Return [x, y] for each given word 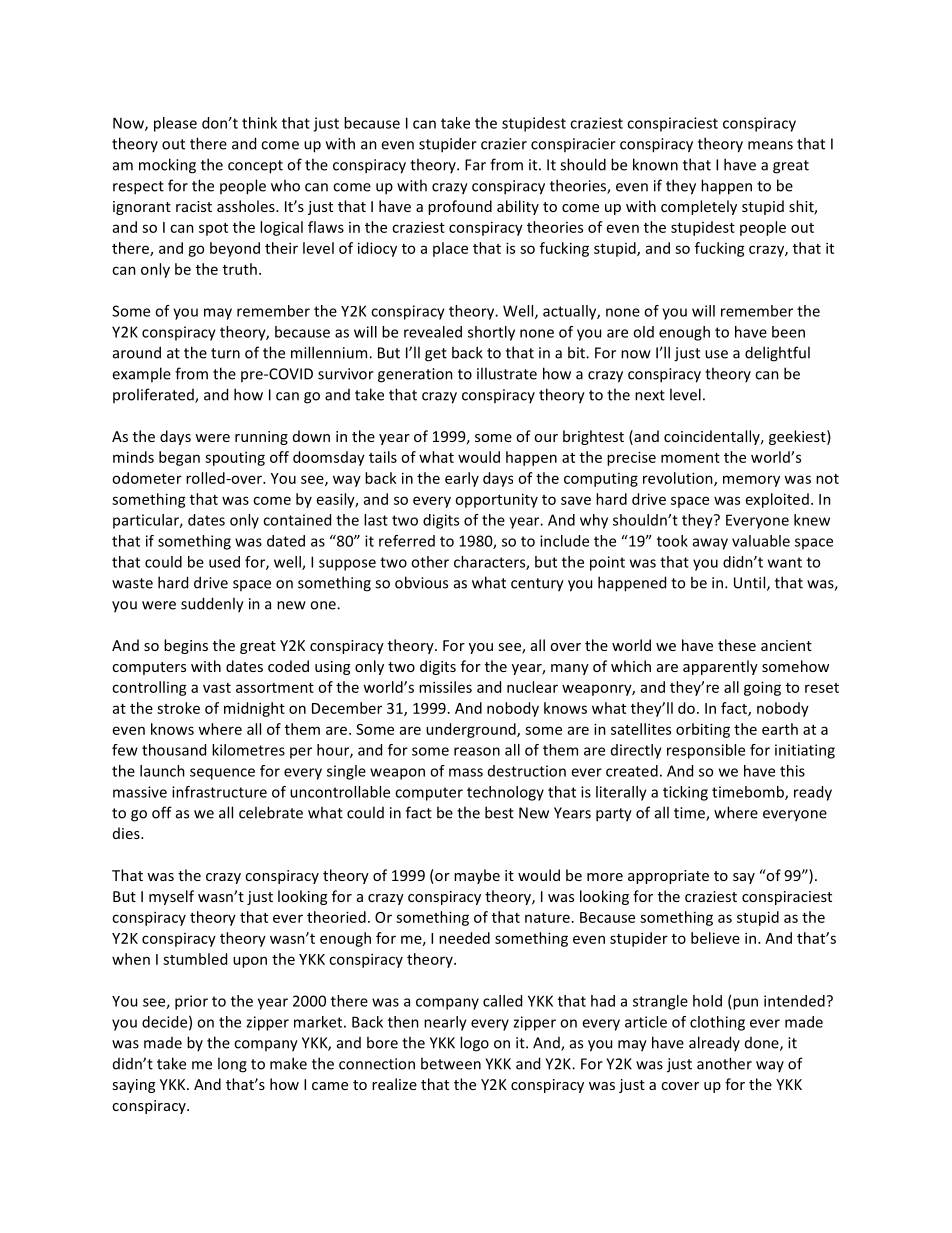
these [737, 645]
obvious [421, 582]
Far [475, 165]
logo [474, 1044]
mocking [167, 166]
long [232, 1065]
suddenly [212, 605]
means [770, 145]
